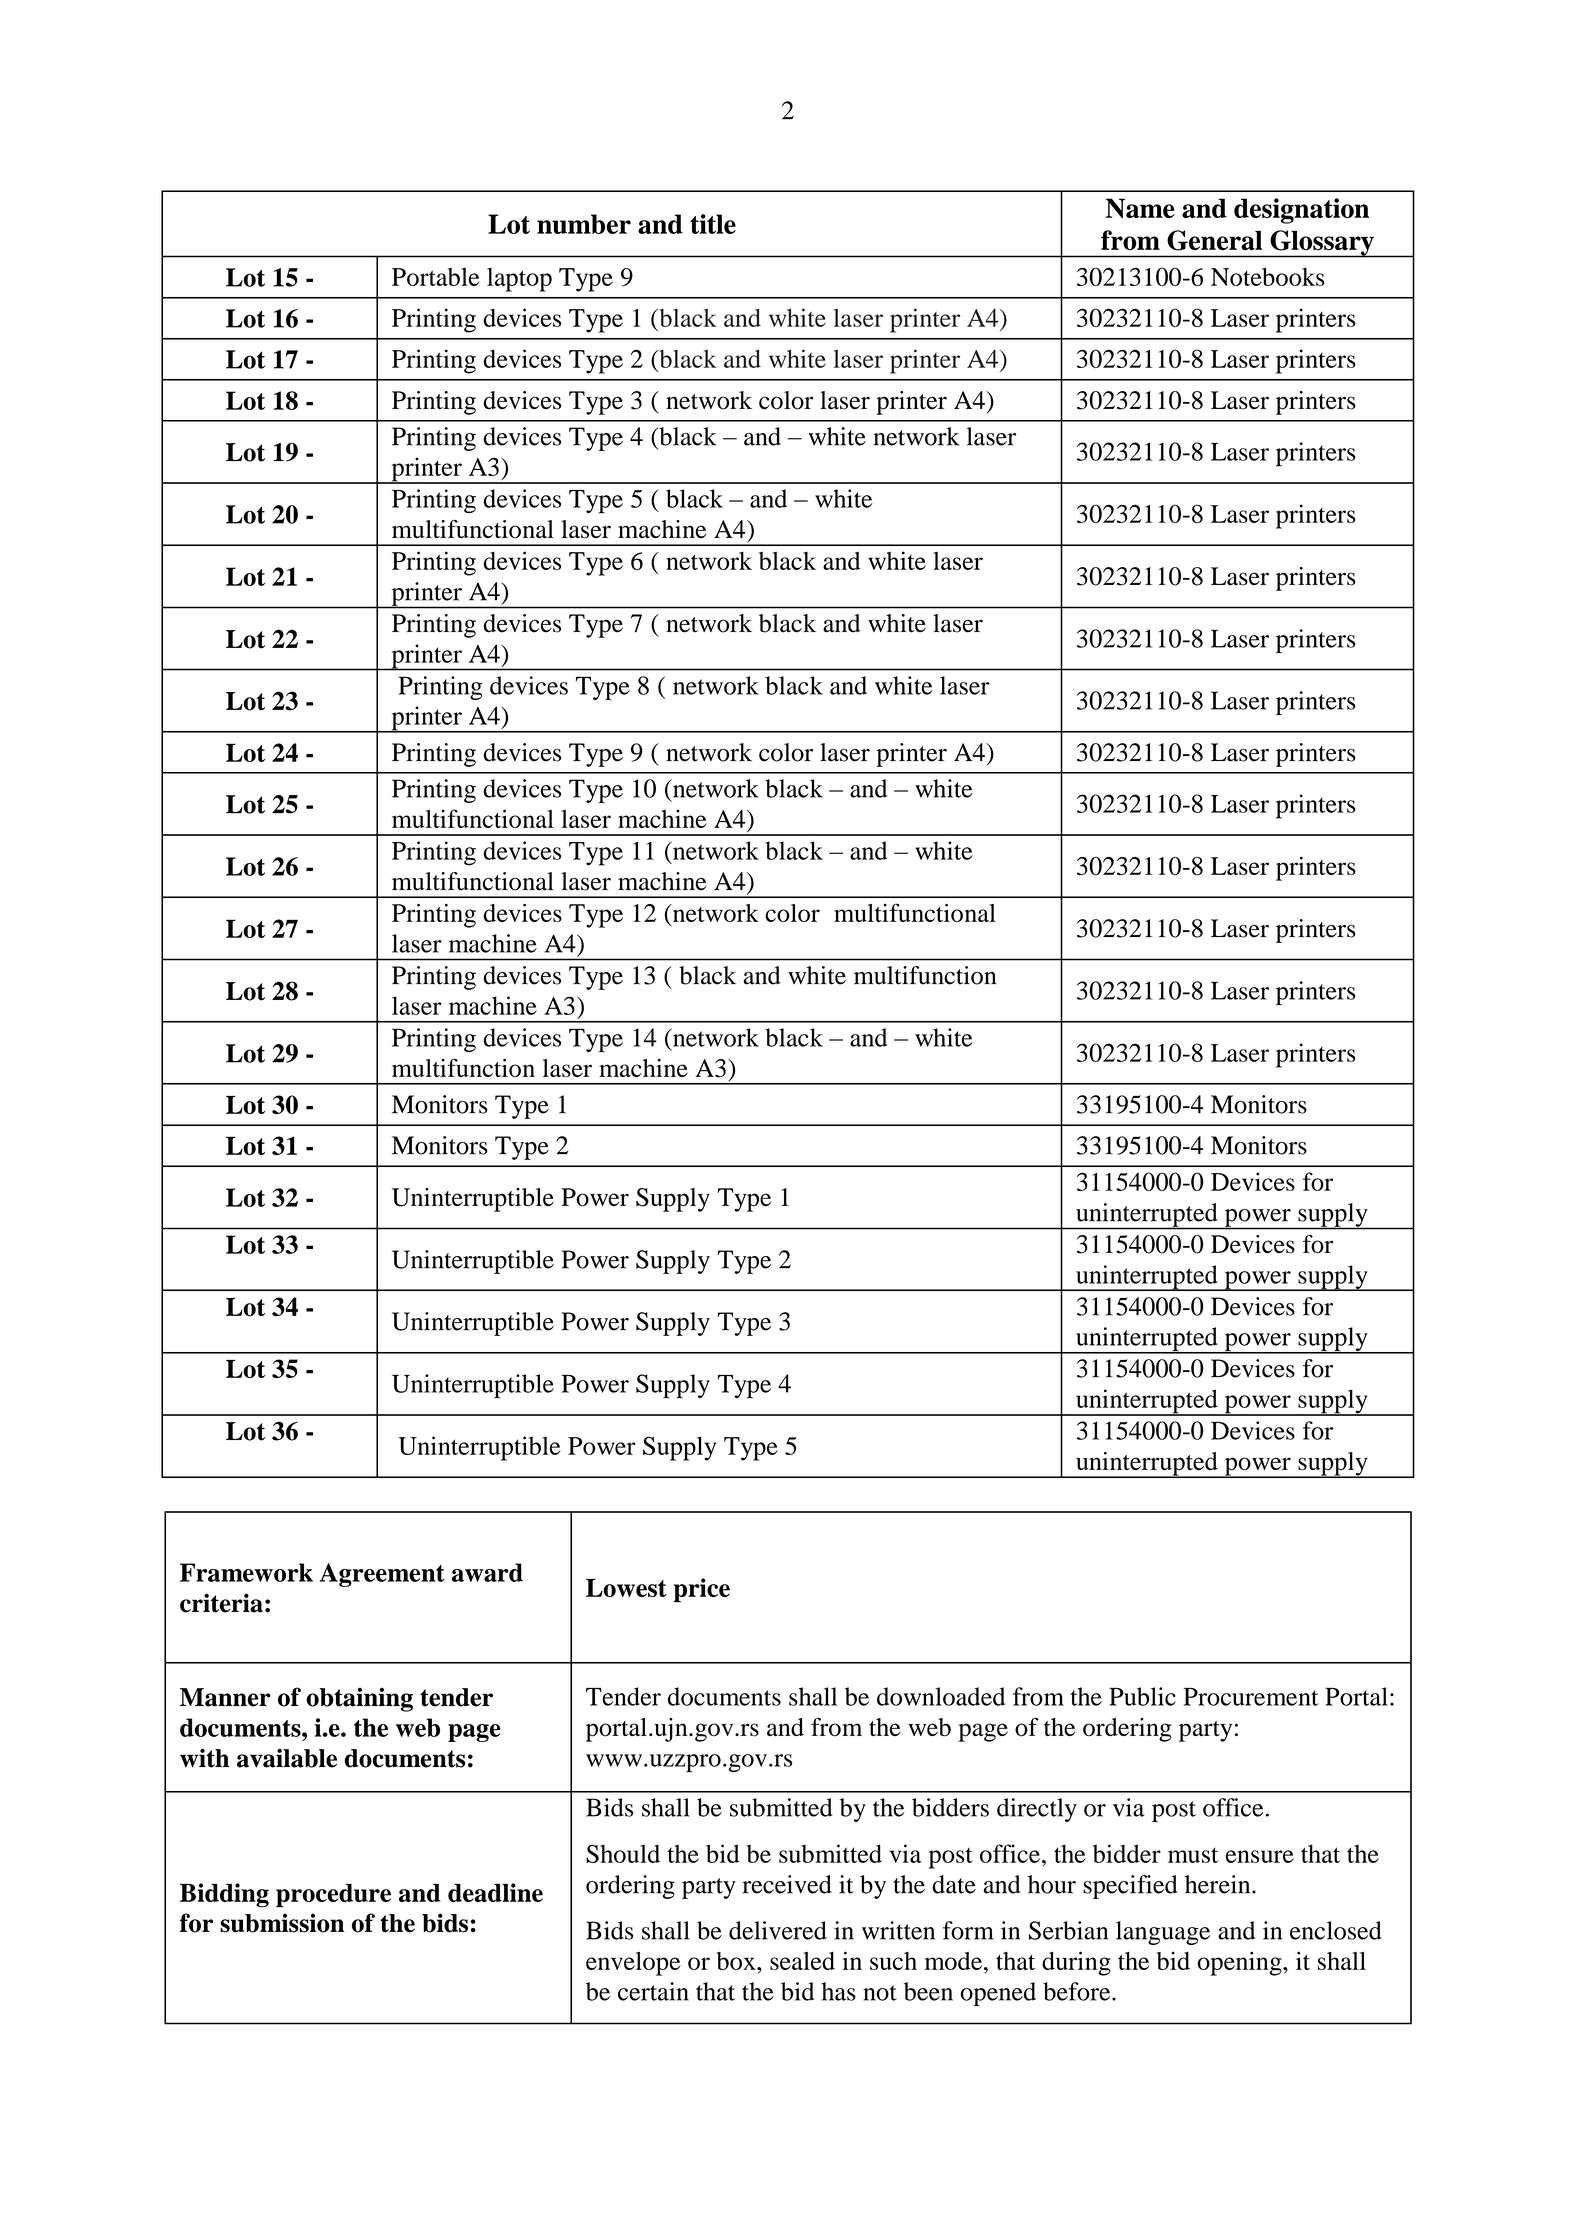  I want to click on title, so click(713, 224).
